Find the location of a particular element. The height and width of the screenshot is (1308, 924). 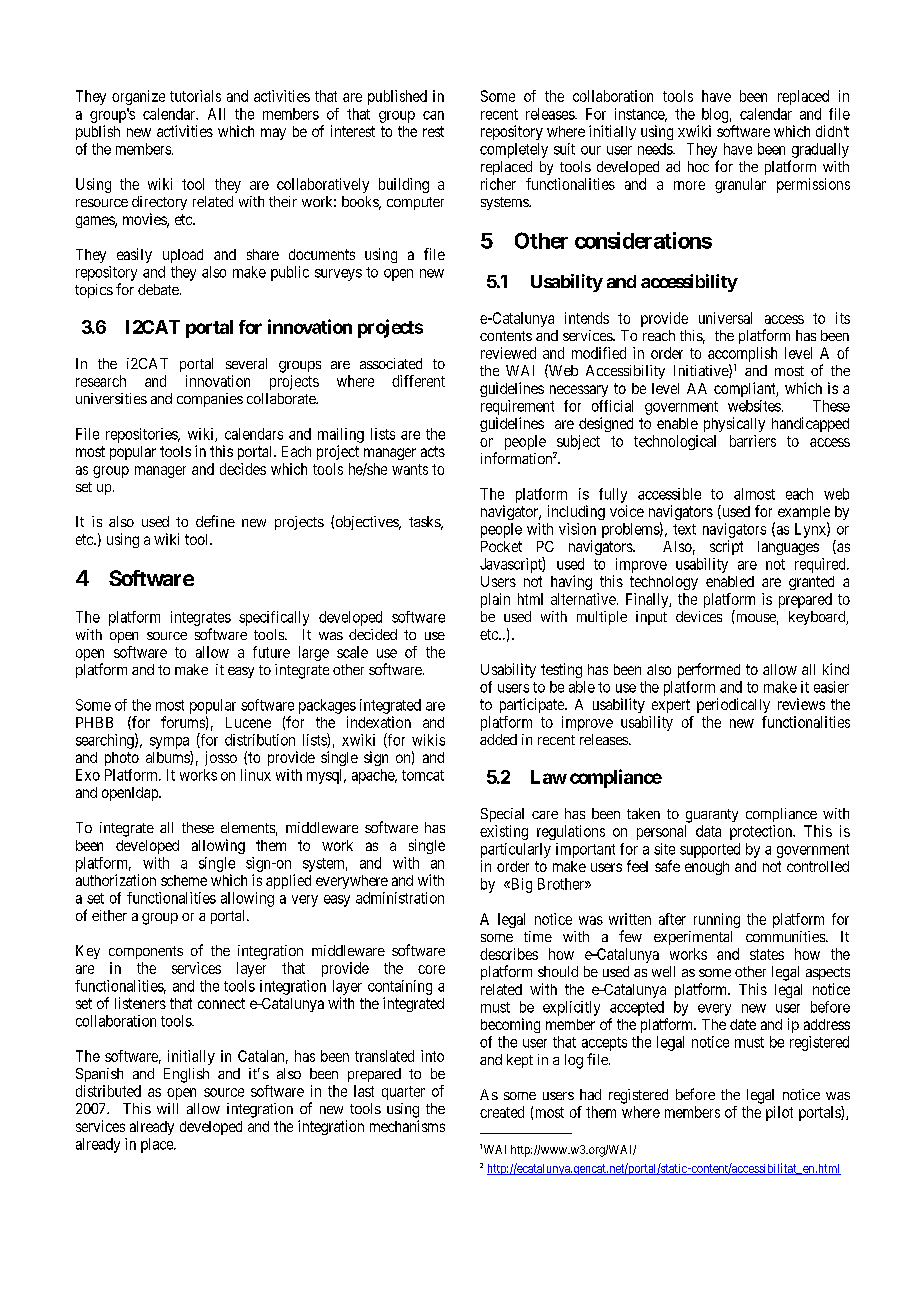

tutorials is located at coordinates (195, 96).
